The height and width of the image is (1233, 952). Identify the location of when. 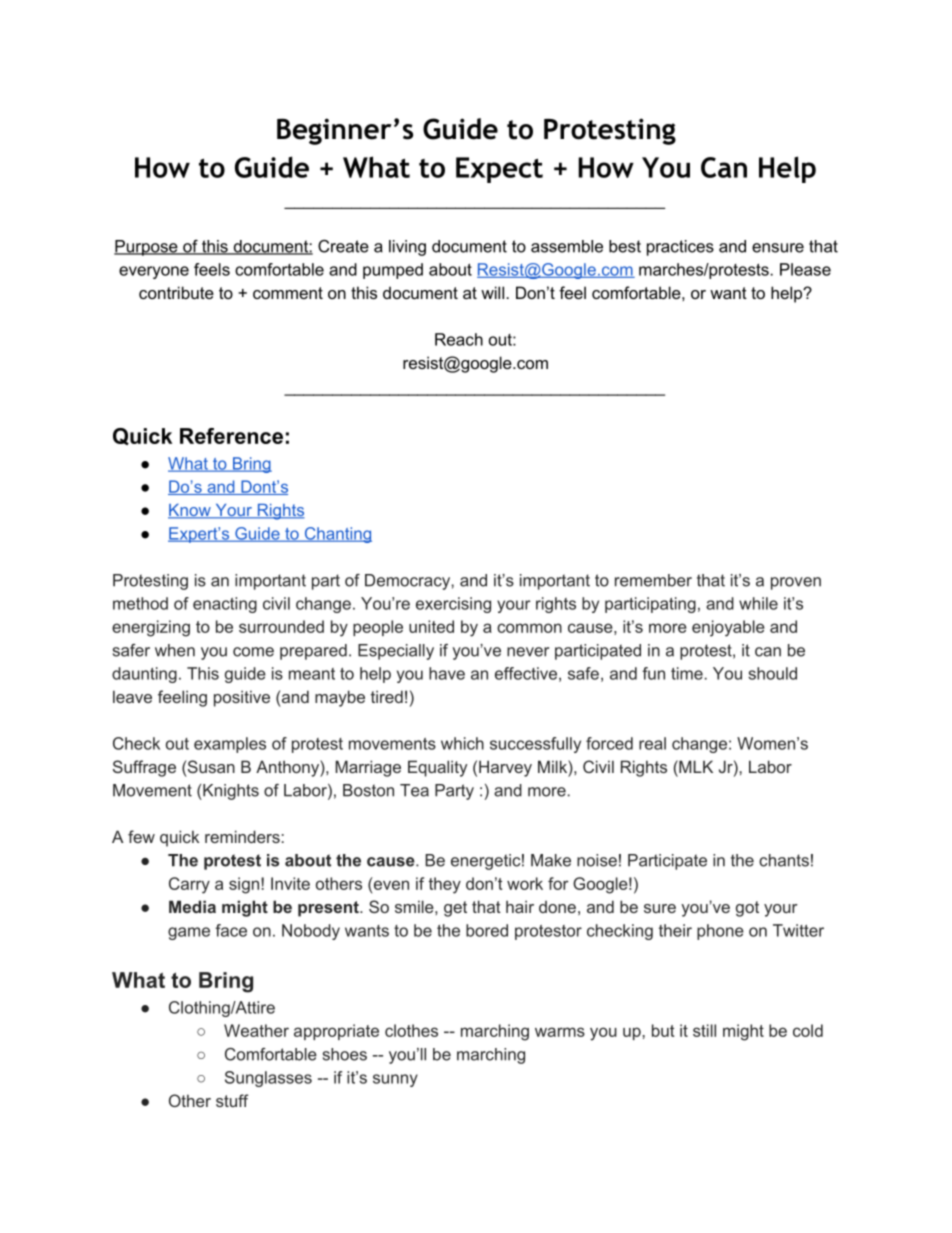
(175, 650).
